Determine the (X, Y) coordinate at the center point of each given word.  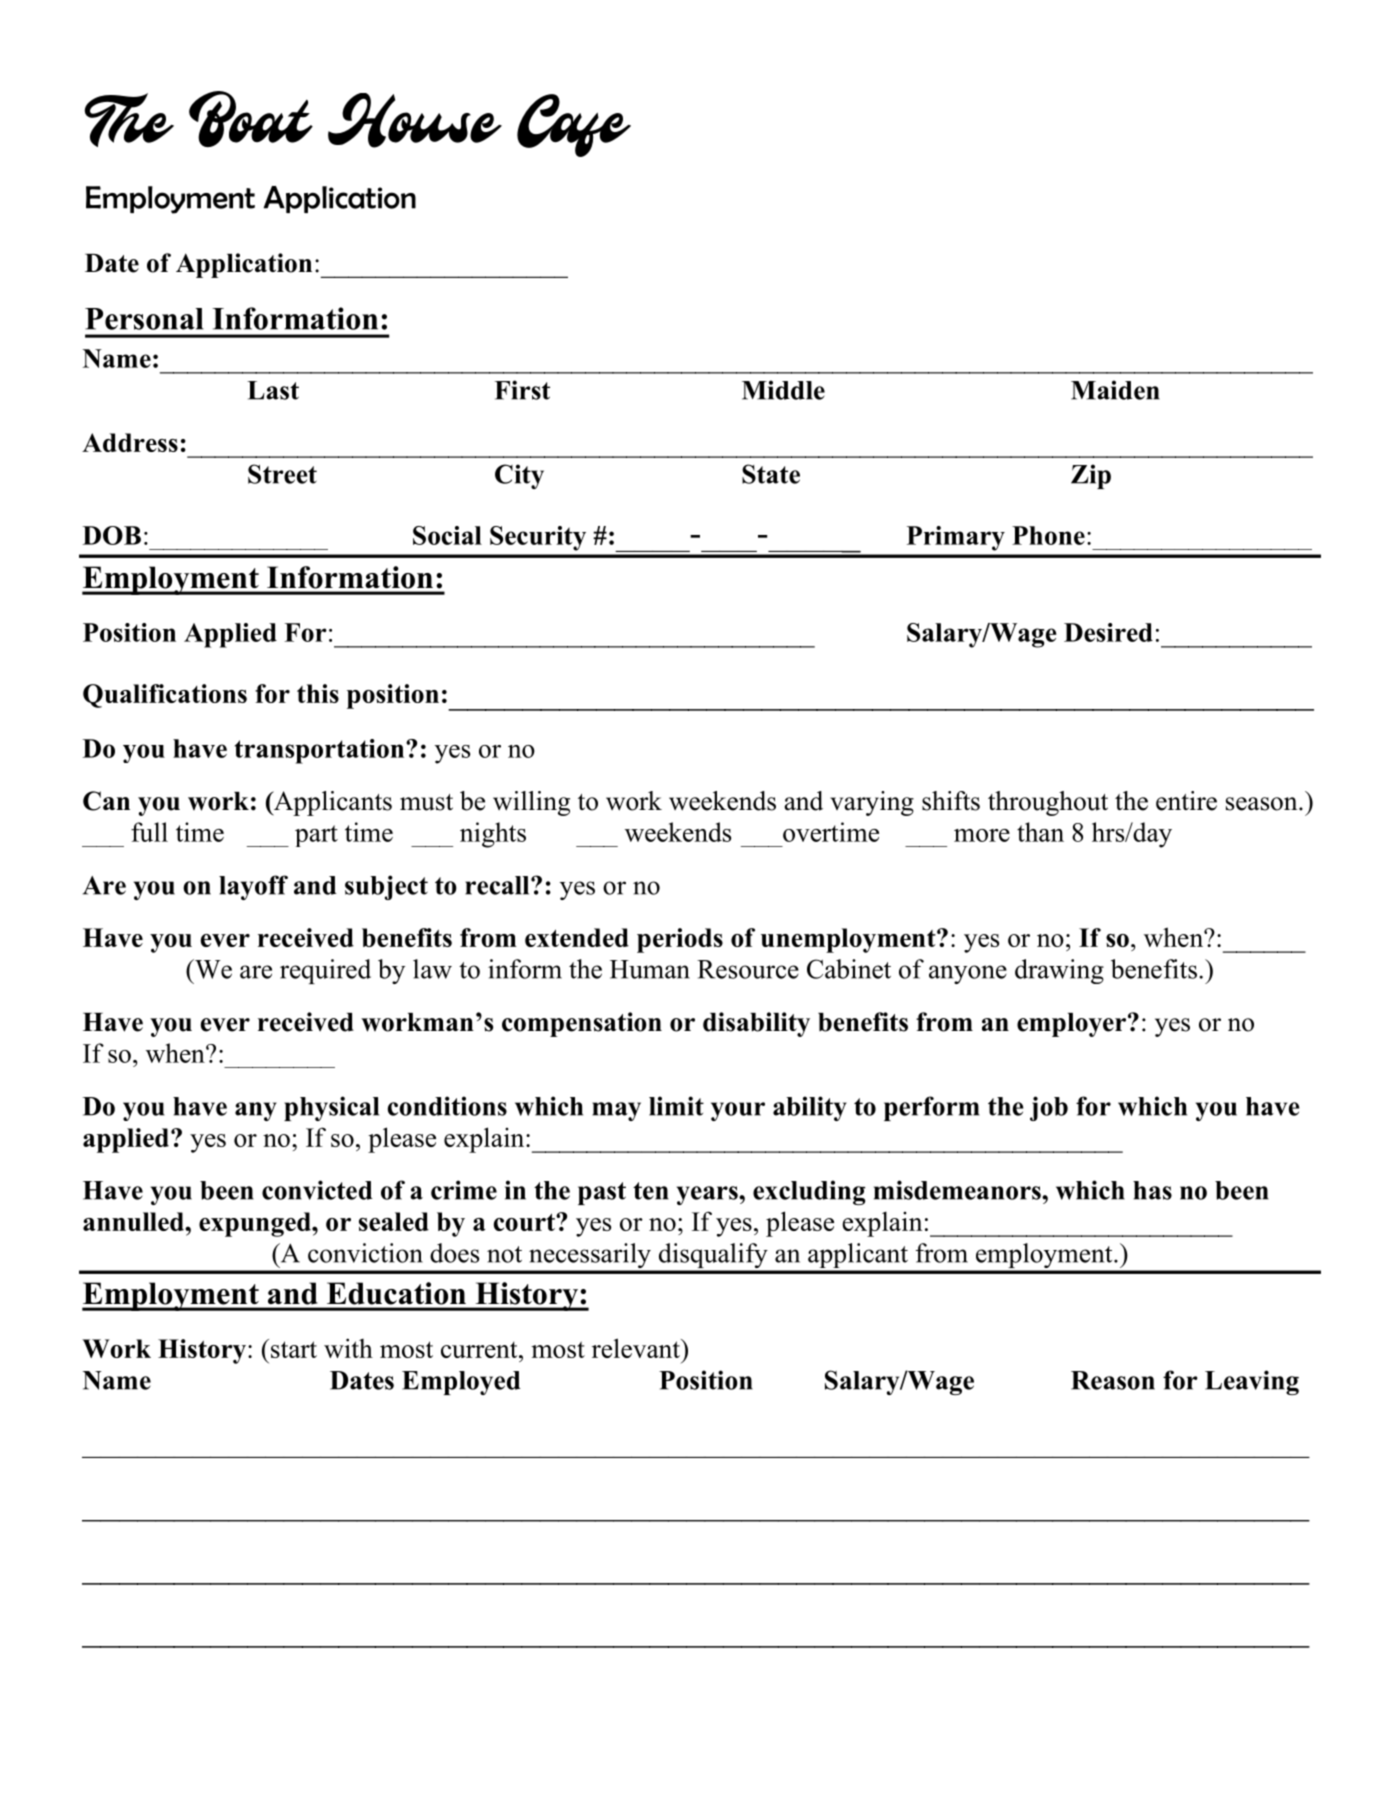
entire (1186, 801)
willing (531, 803)
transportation (321, 751)
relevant (637, 1348)
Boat (251, 119)
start (294, 1349)
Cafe (574, 125)
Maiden (1115, 390)
